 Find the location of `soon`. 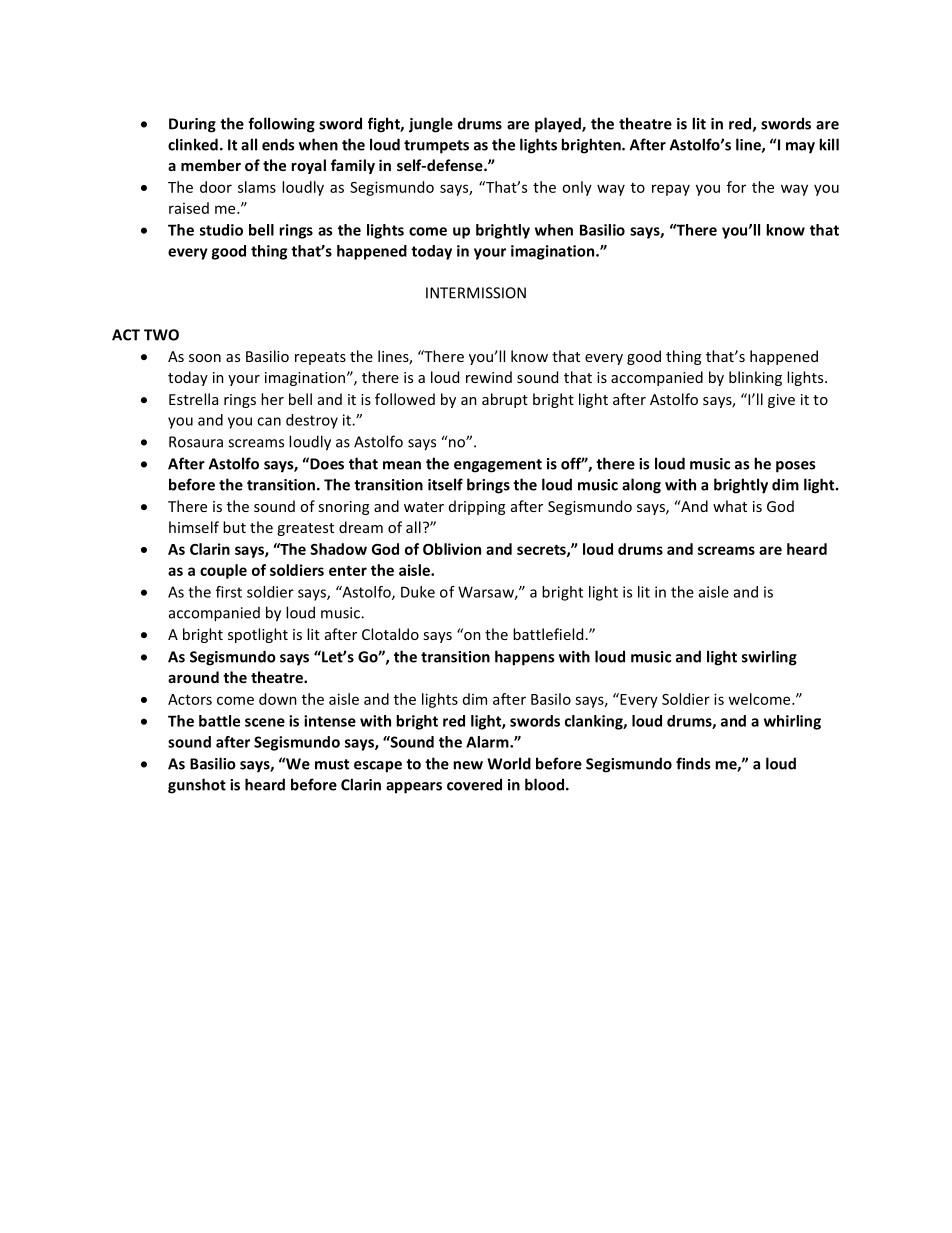

soon is located at coordinates (205, 358).
